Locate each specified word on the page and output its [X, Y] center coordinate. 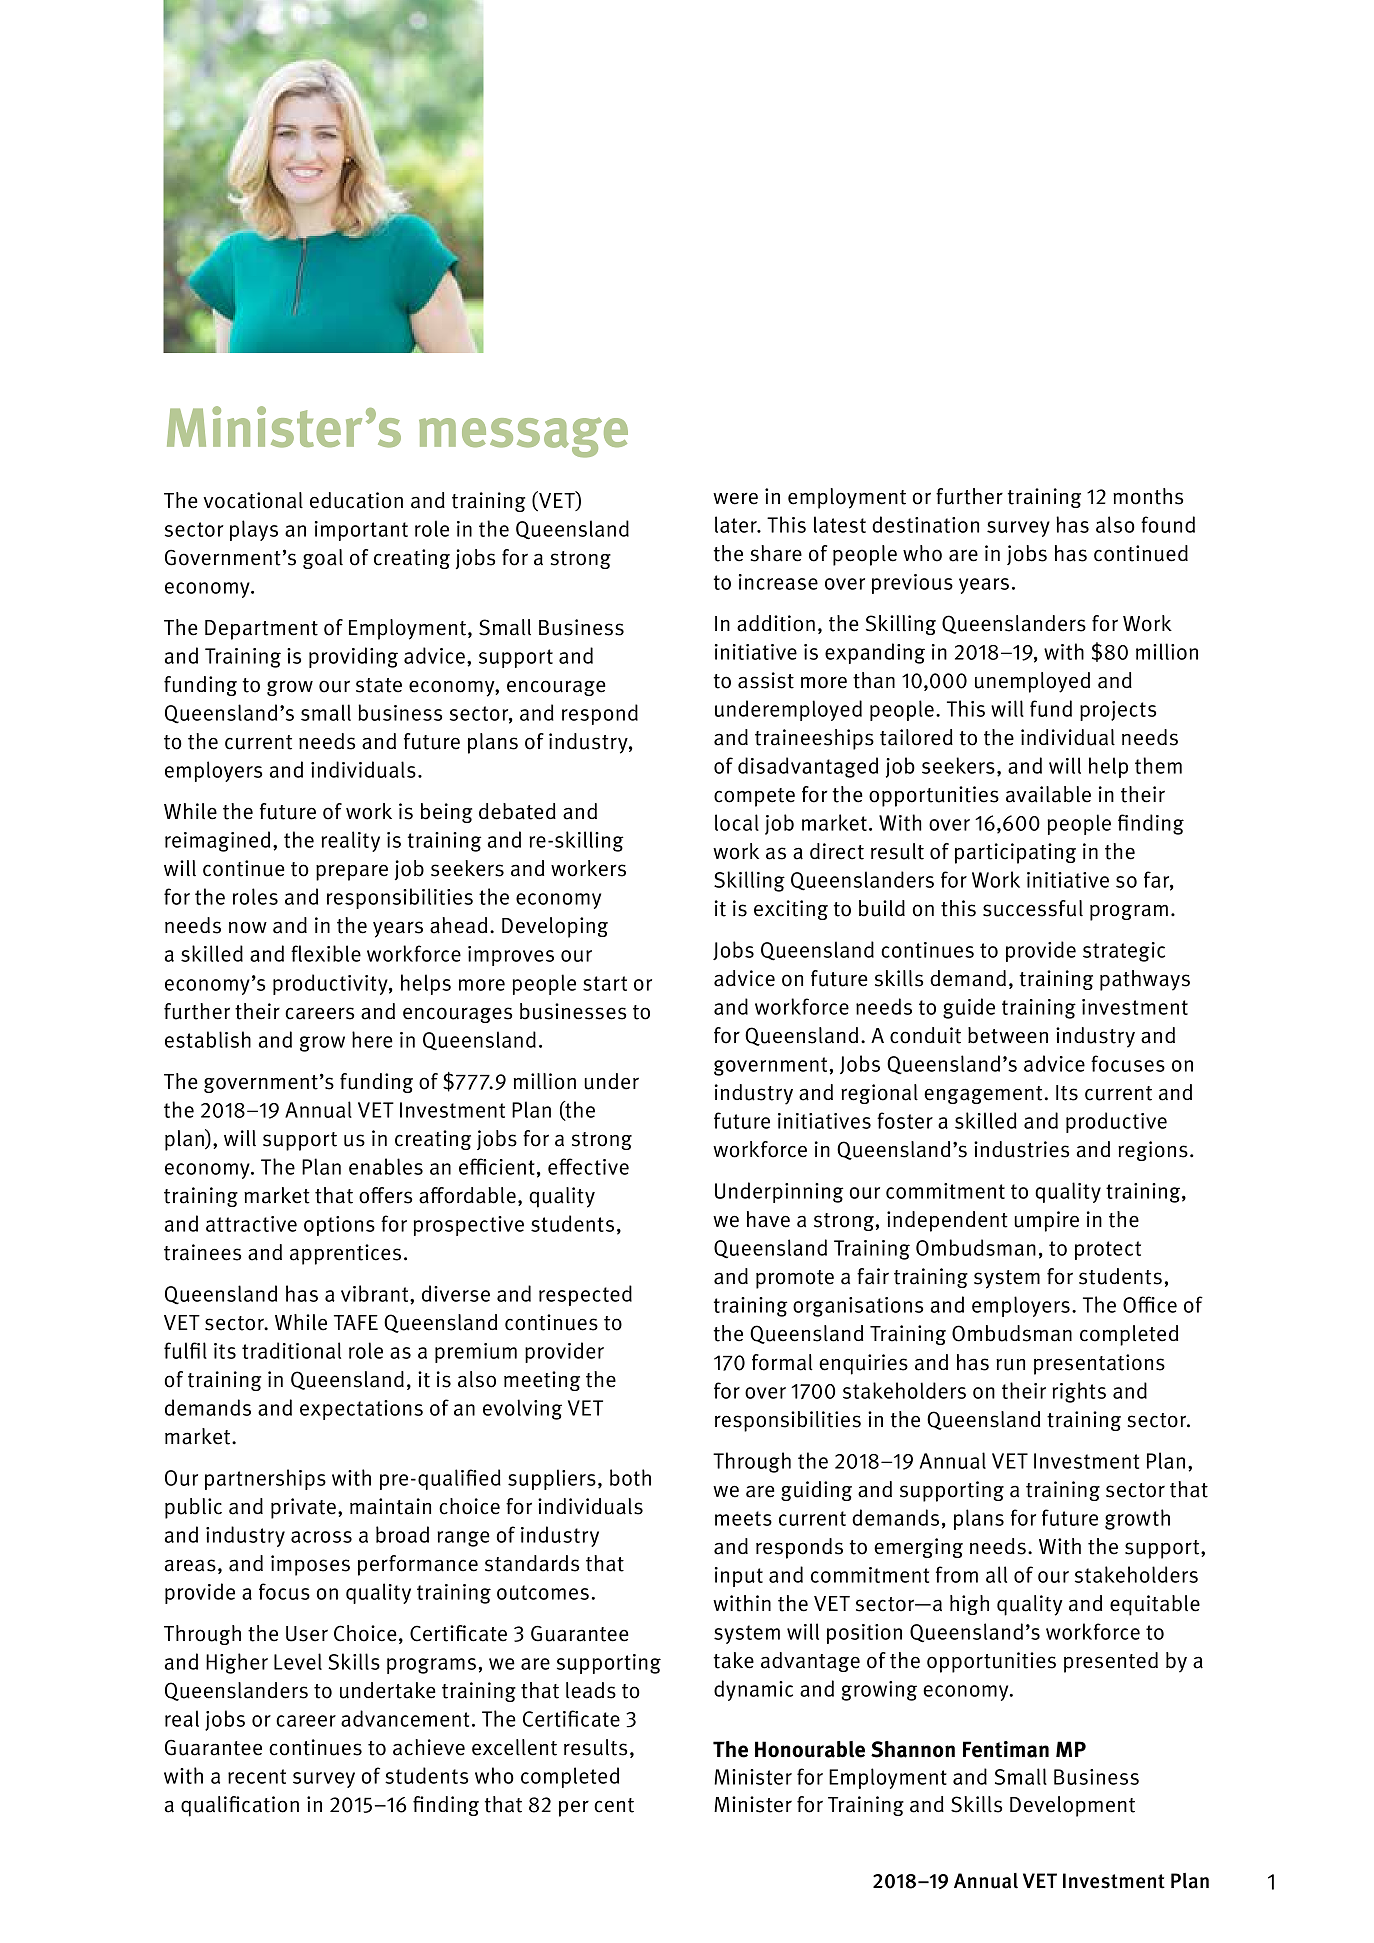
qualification [240, 1806]
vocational [253, 500]
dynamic [753, 1690]
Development [1072, 1806]
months [1148, 496]
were [735, 498]
